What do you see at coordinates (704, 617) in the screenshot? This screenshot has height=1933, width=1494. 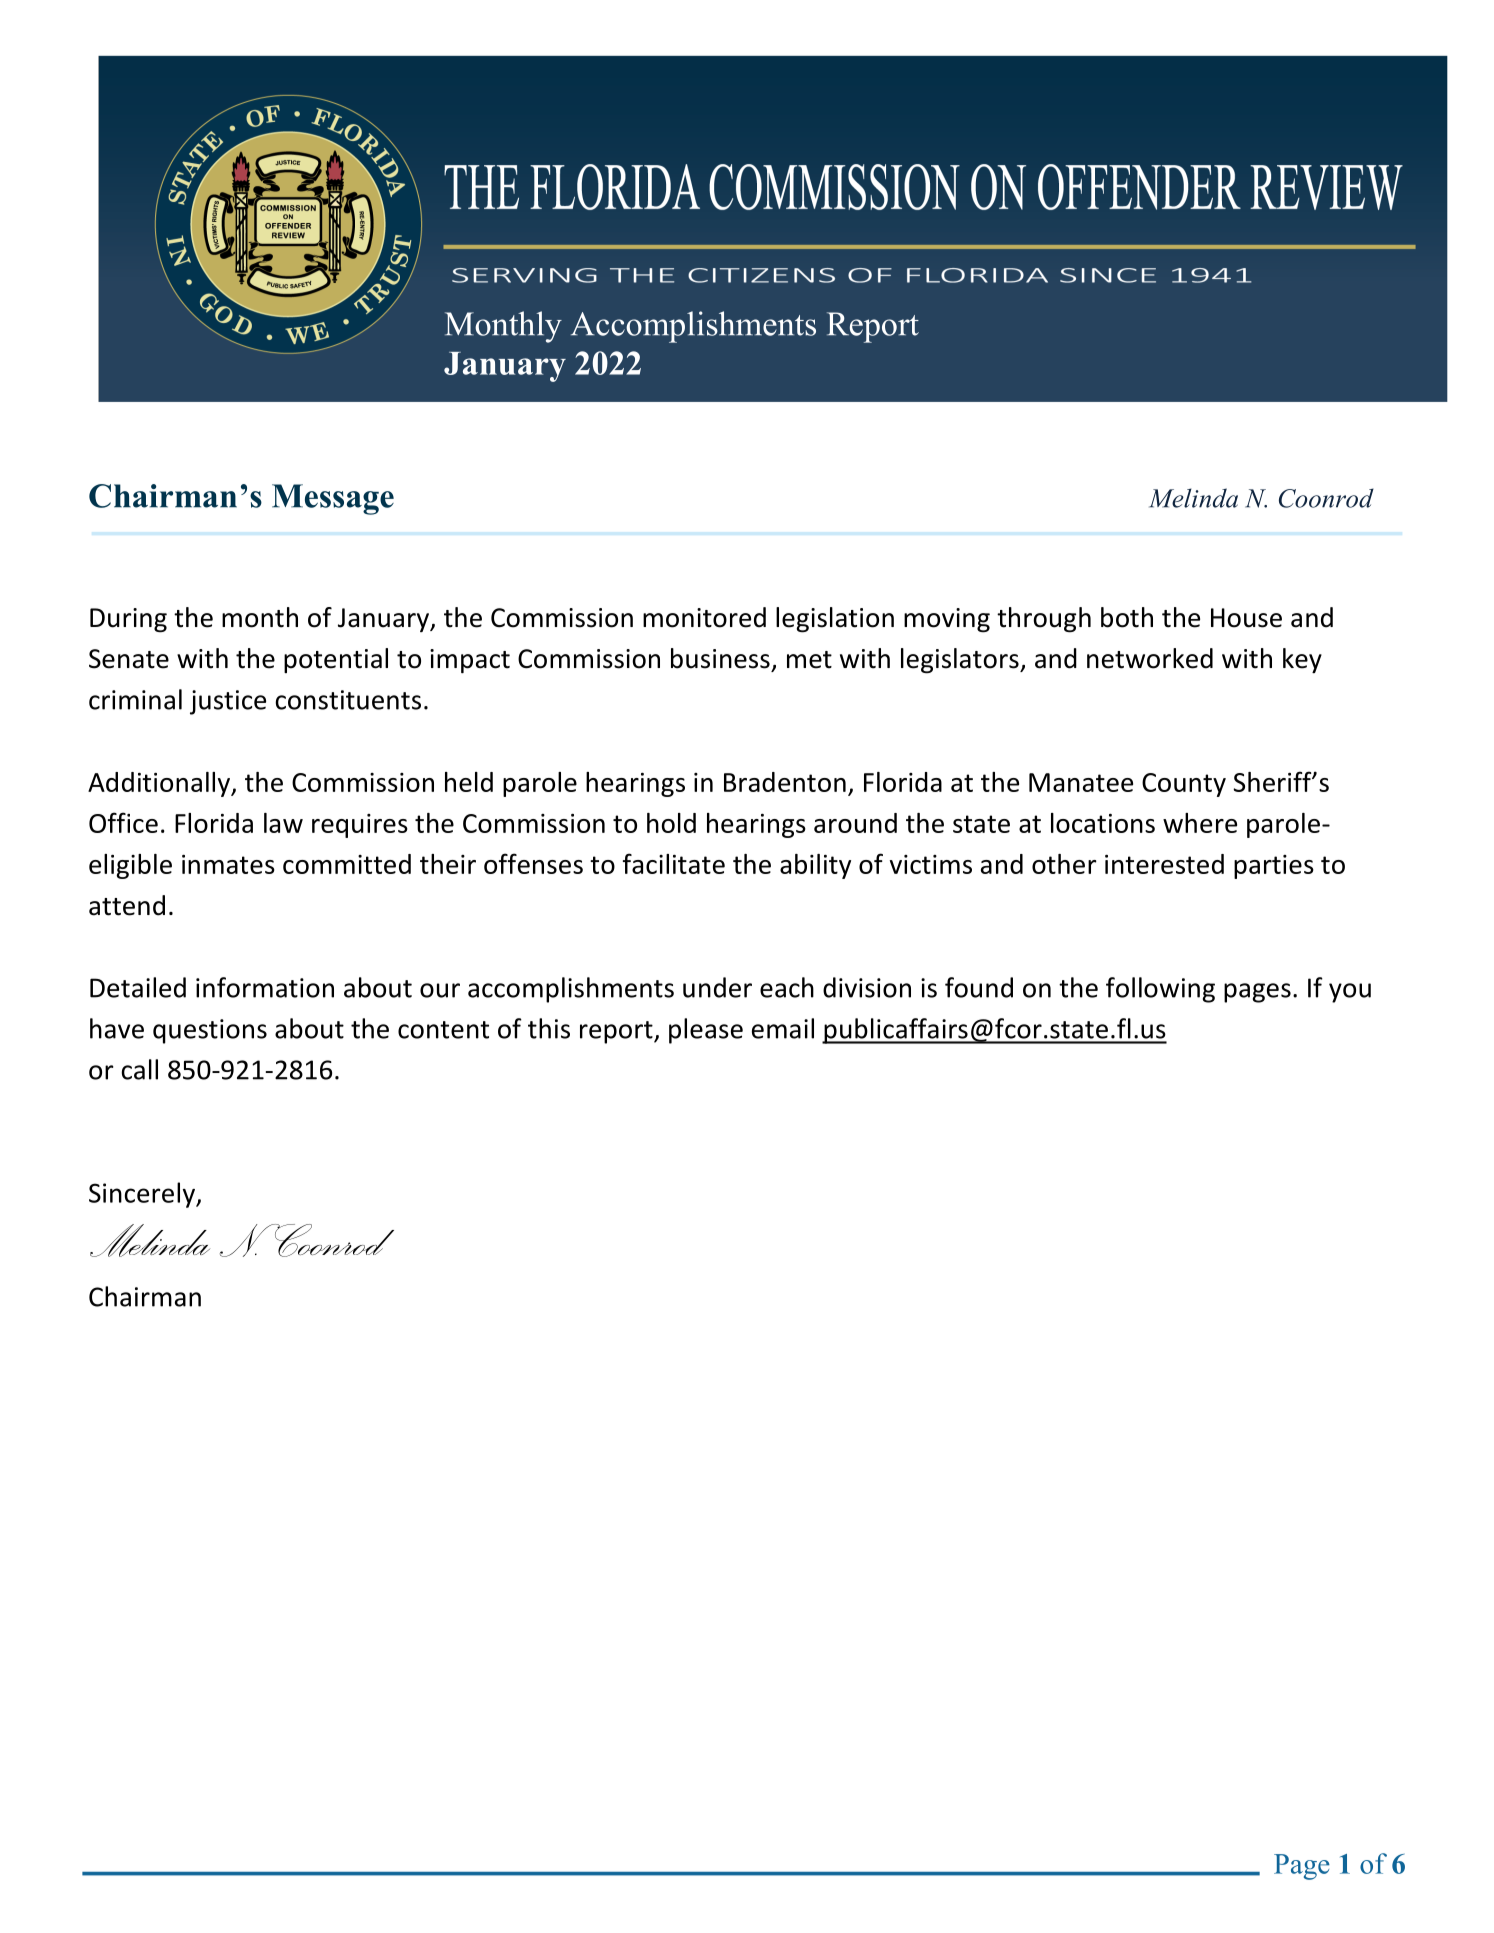 I see `monitored` at bounding box center [704, 617].
